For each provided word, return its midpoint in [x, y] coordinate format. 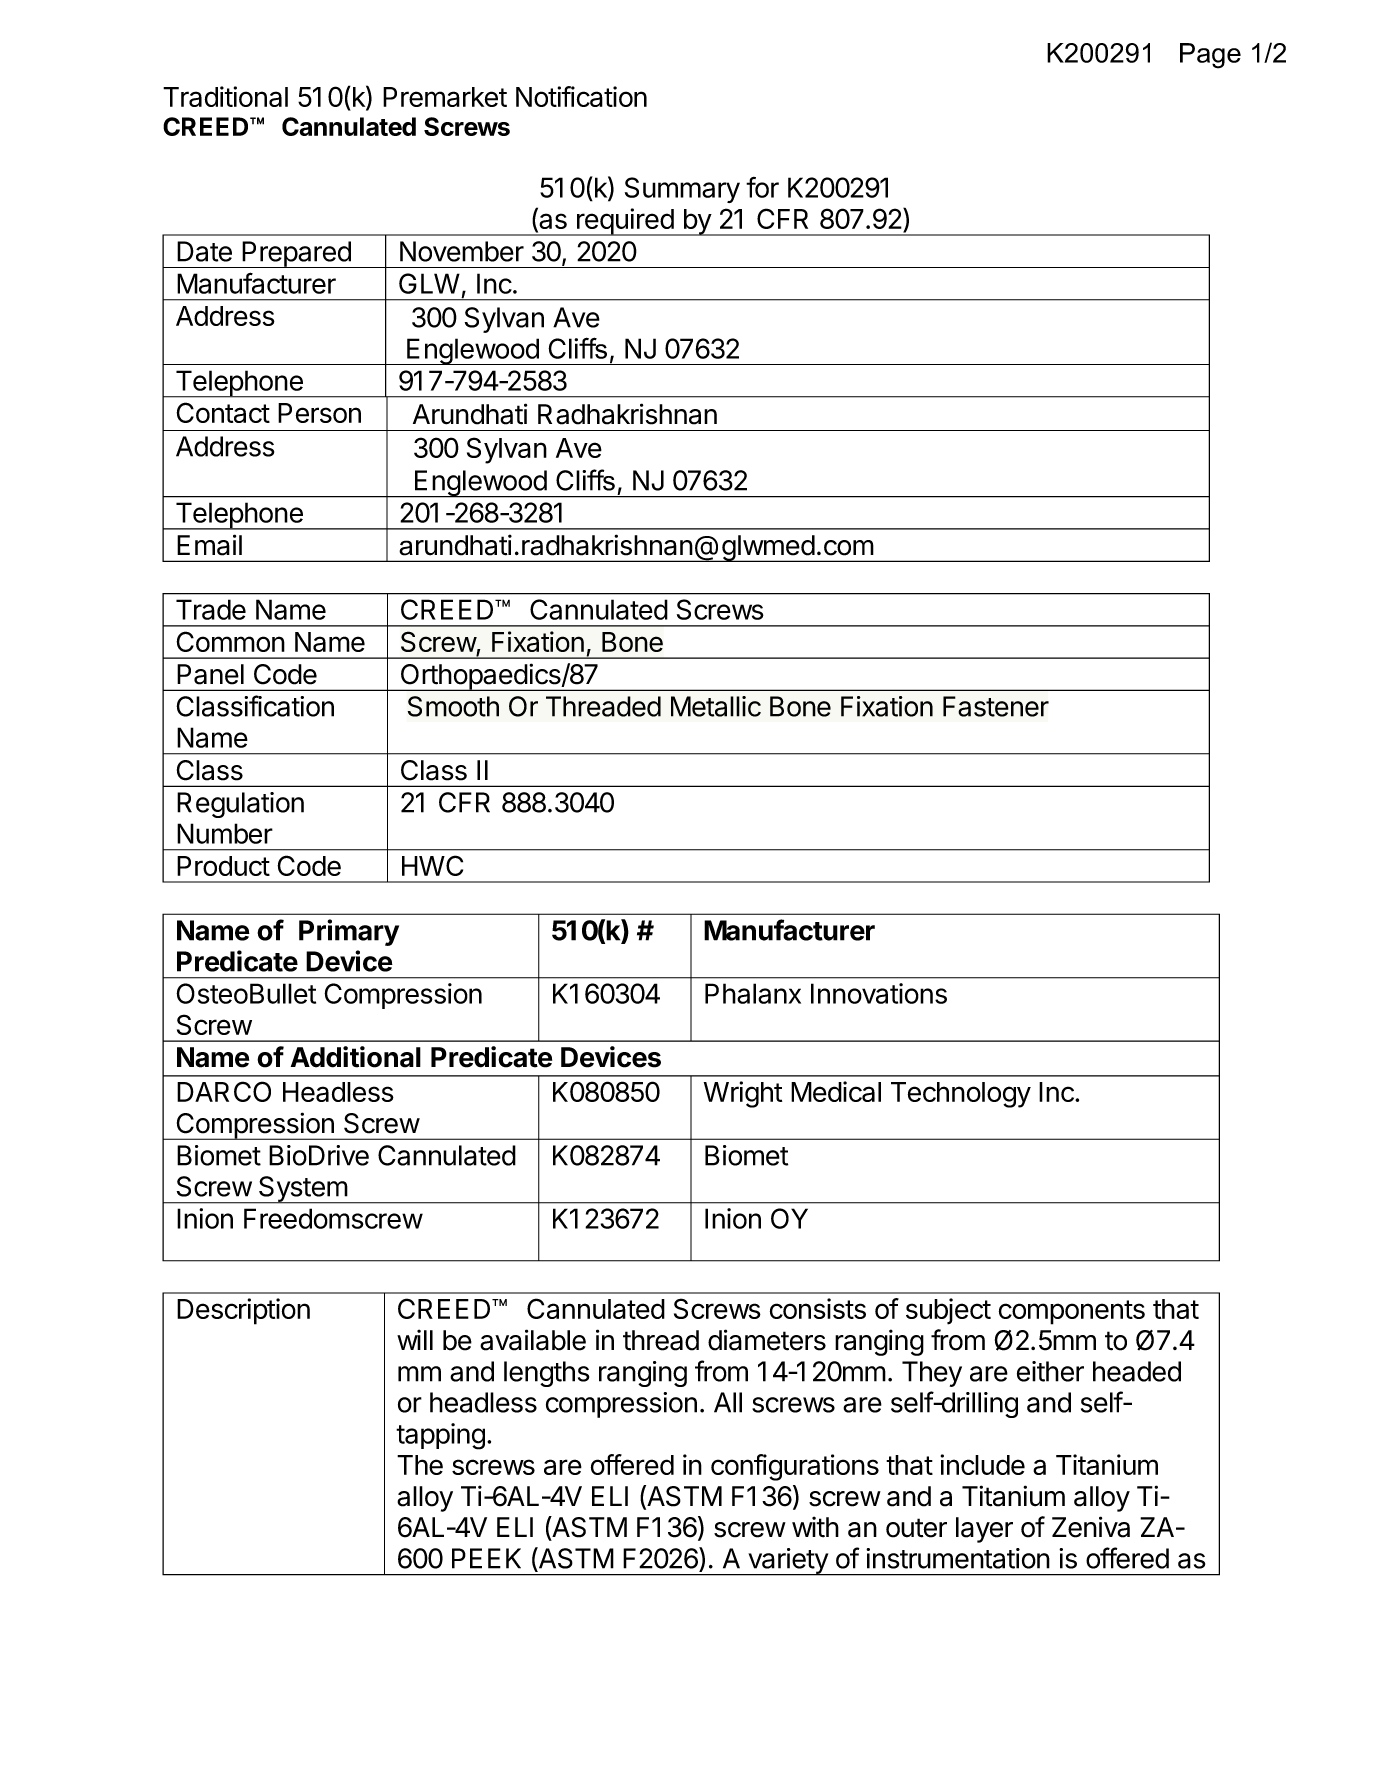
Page [1210, 56]
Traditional [225, 96]
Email [209, 545]
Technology [961, 1095]
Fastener [996, 706]
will [415, 1339]
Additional [356, 1057]
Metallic [716, 706]
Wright [743, 1094]
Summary [682, 190]
